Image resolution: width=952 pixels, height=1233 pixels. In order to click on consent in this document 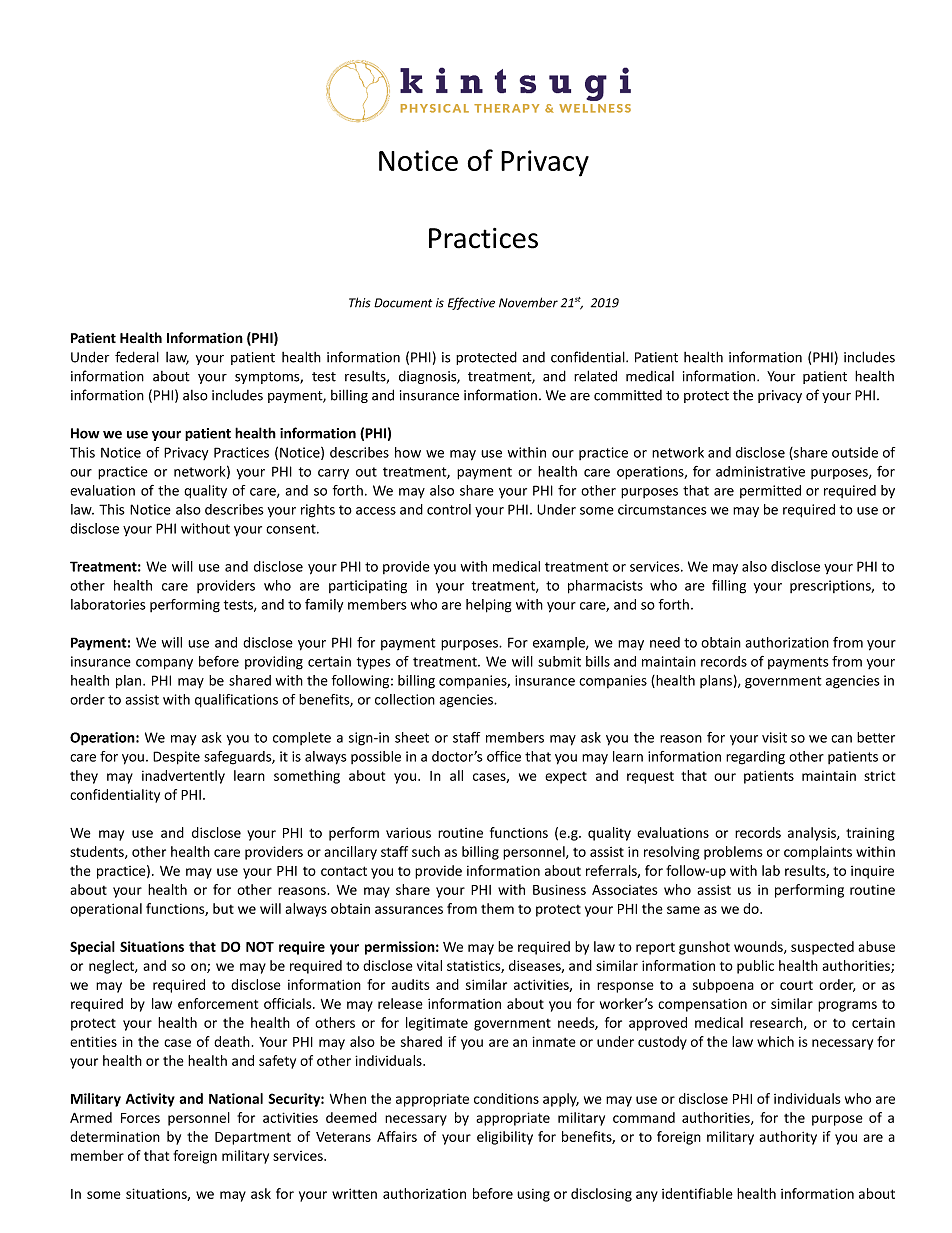, I will do `click(292, 529)`.
